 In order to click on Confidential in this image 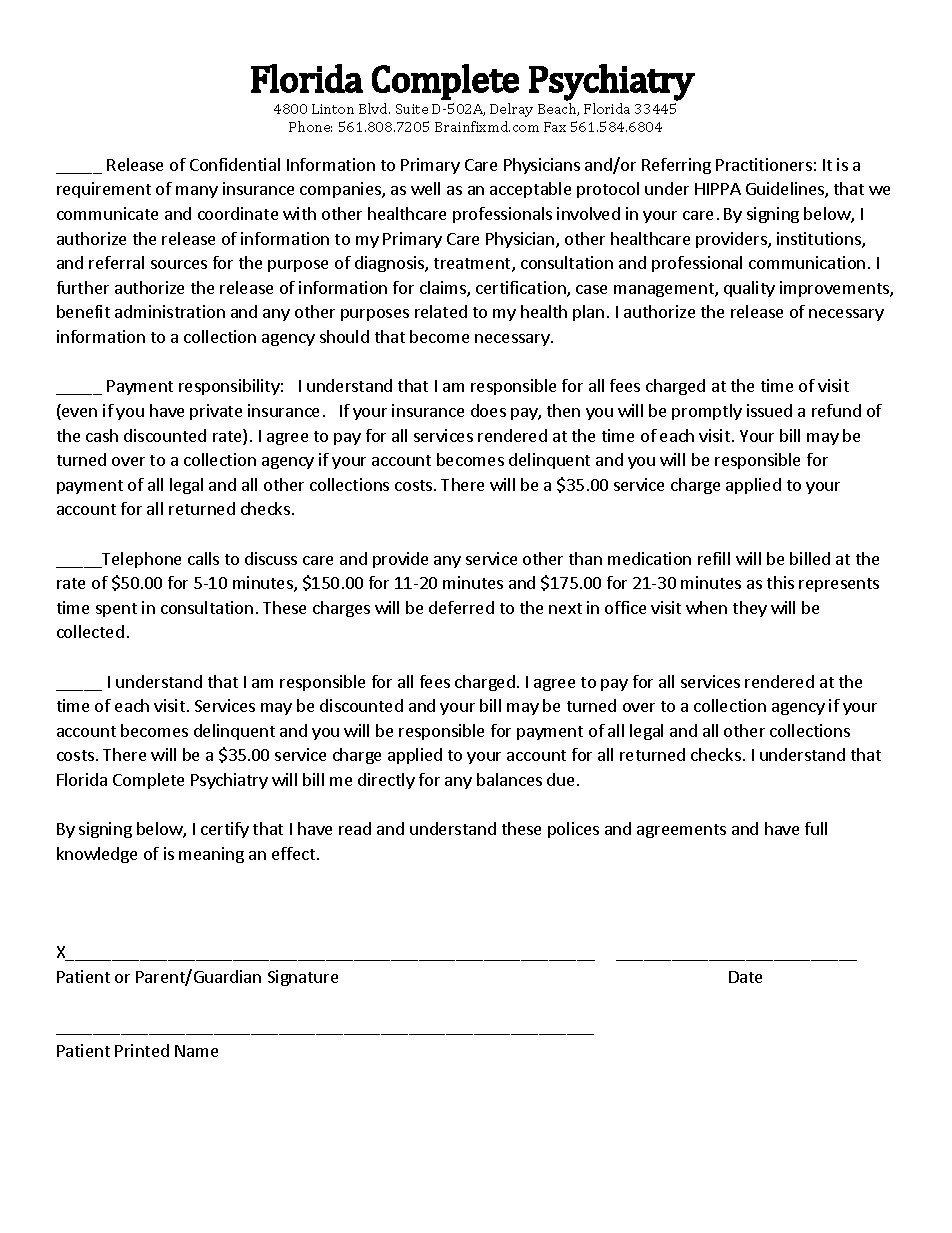, I will do `click(235, 164)`.
